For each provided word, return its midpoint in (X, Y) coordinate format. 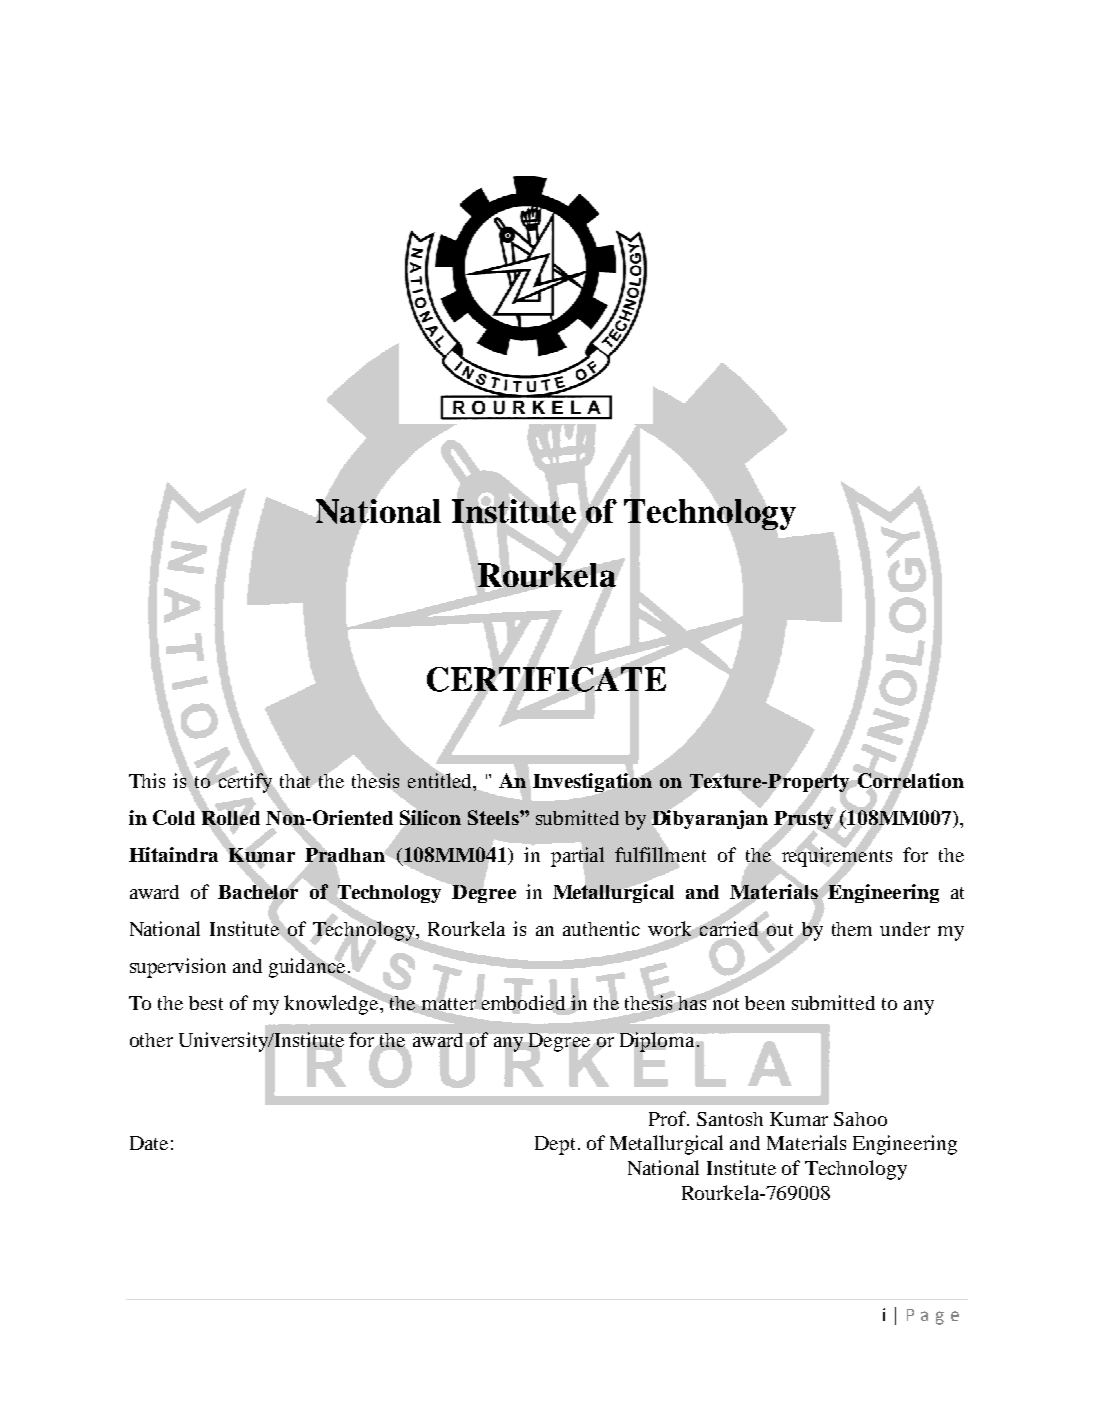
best (206, 1003)
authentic (601, 928)
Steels (494, 817)
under (905, 929)
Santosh (730, 1119)
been (765, 1003)
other (151, 1040)
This (147, 780)
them (852, 929)
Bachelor (258, 892)
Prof (669, 1118)
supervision (178, 968)
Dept (555, 1145)
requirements (835, 857)
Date (149, 1143)
